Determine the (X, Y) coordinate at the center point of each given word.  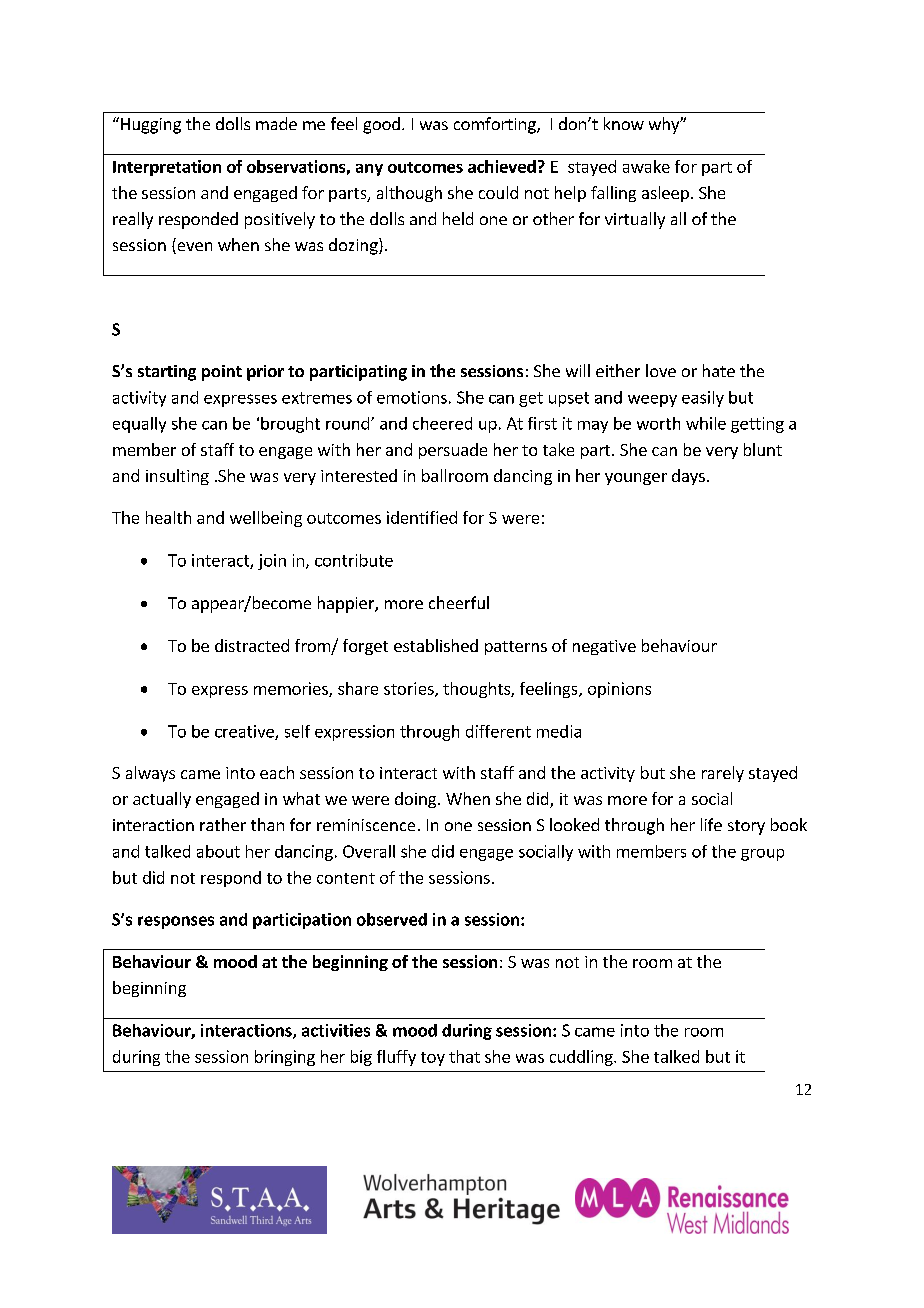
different (498, 731)
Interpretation (167, 168)
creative (245, 732)
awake (646, 166)
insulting (177, 477)
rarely (723, 774)
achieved (502, 166)
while (706, 423)
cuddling (582, 1058)
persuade (453, 451)
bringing (285, 1058)
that (464, 1056)
